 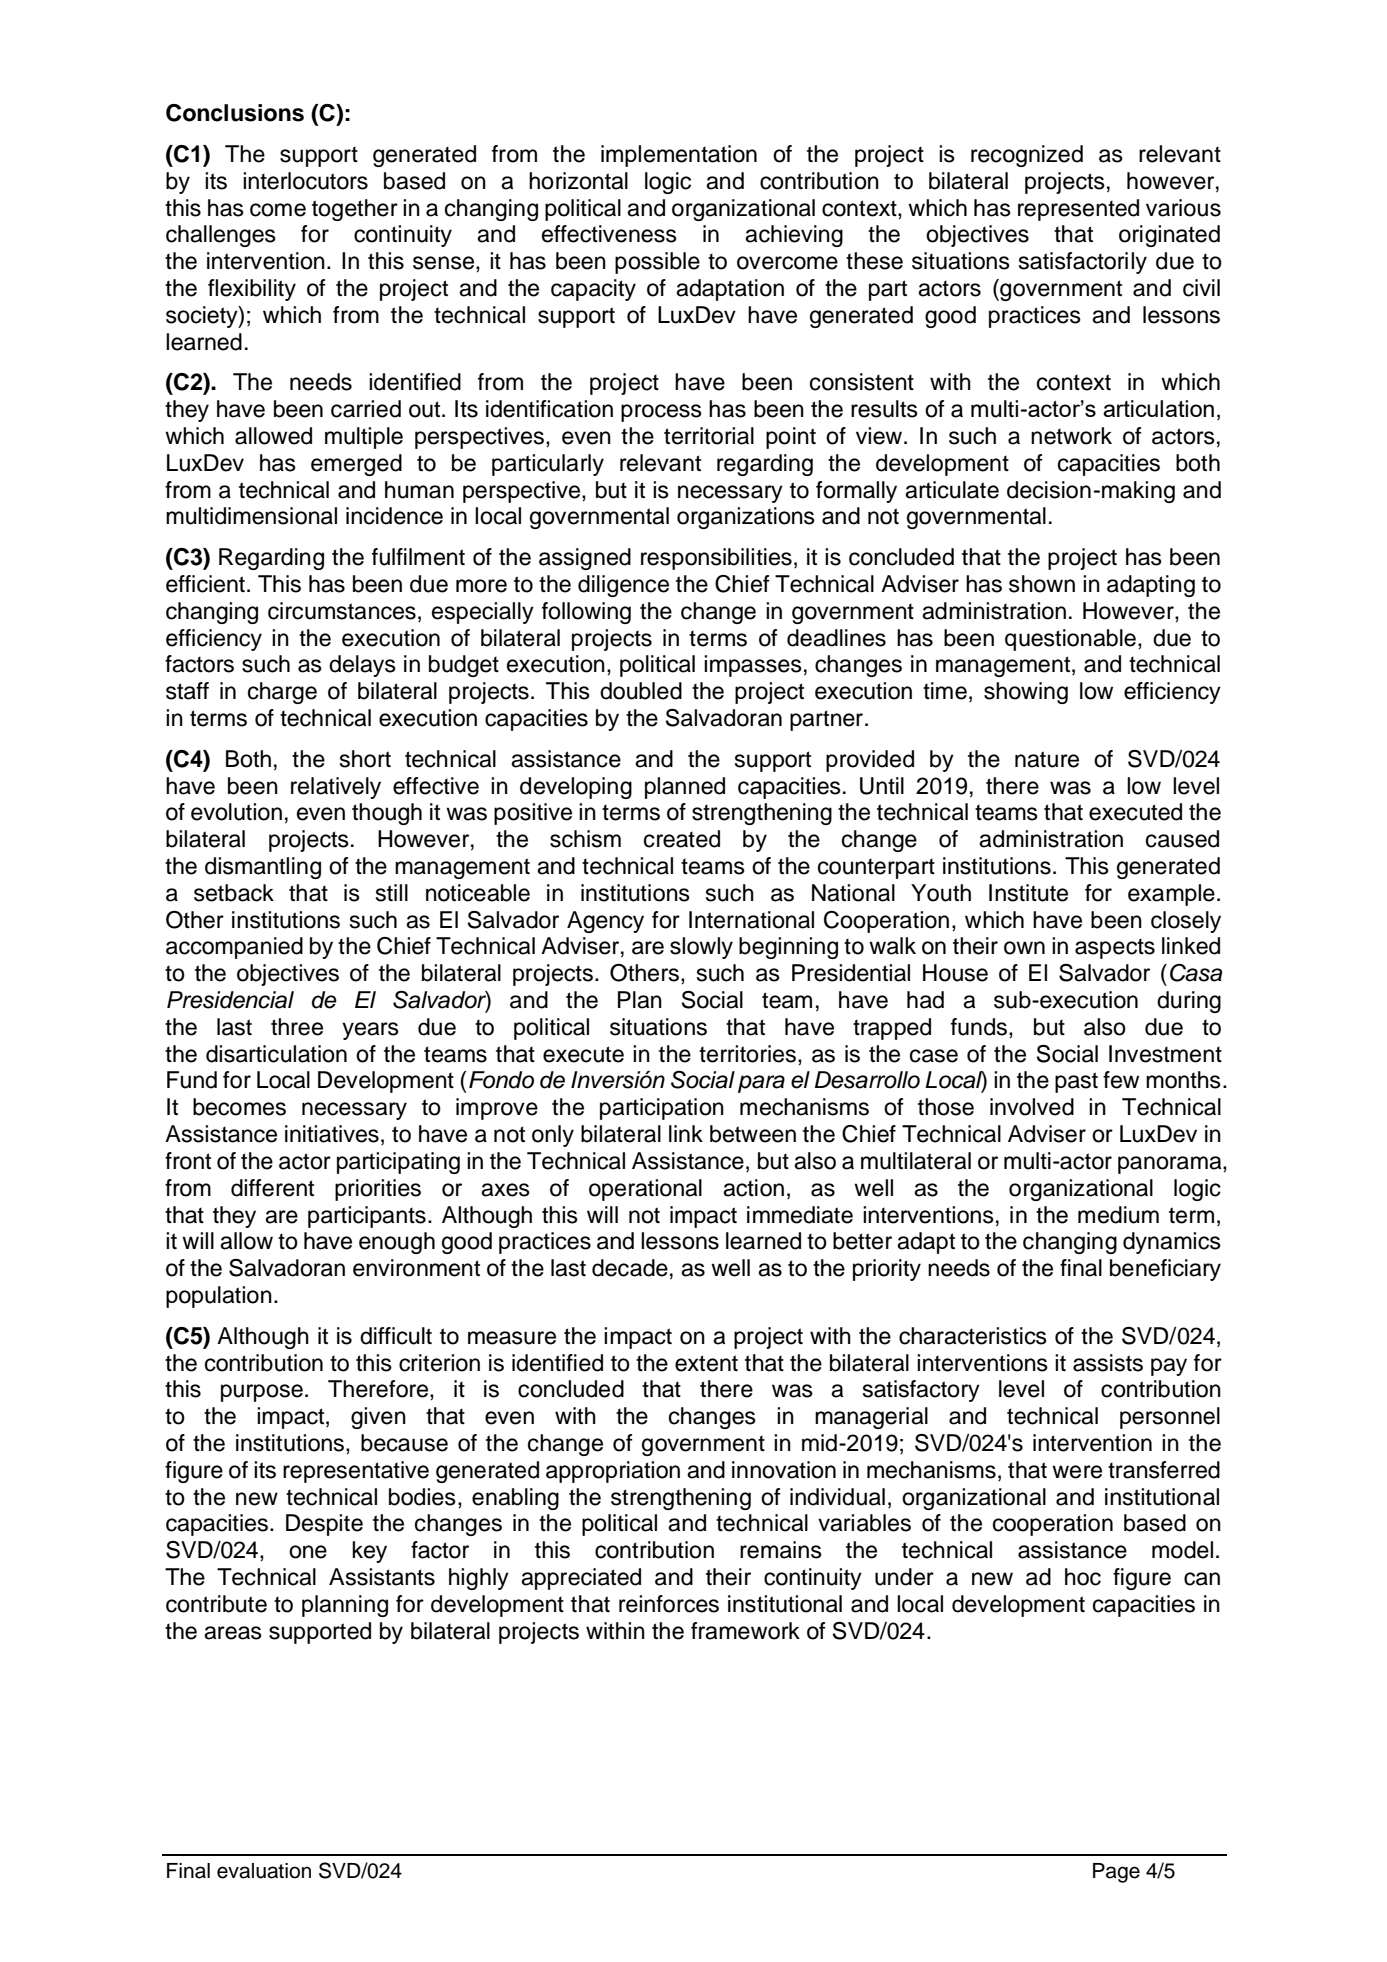 What do you see at coordinates (679, 156) in the image?
I see `implementation` at bounding box center [679, 156].
